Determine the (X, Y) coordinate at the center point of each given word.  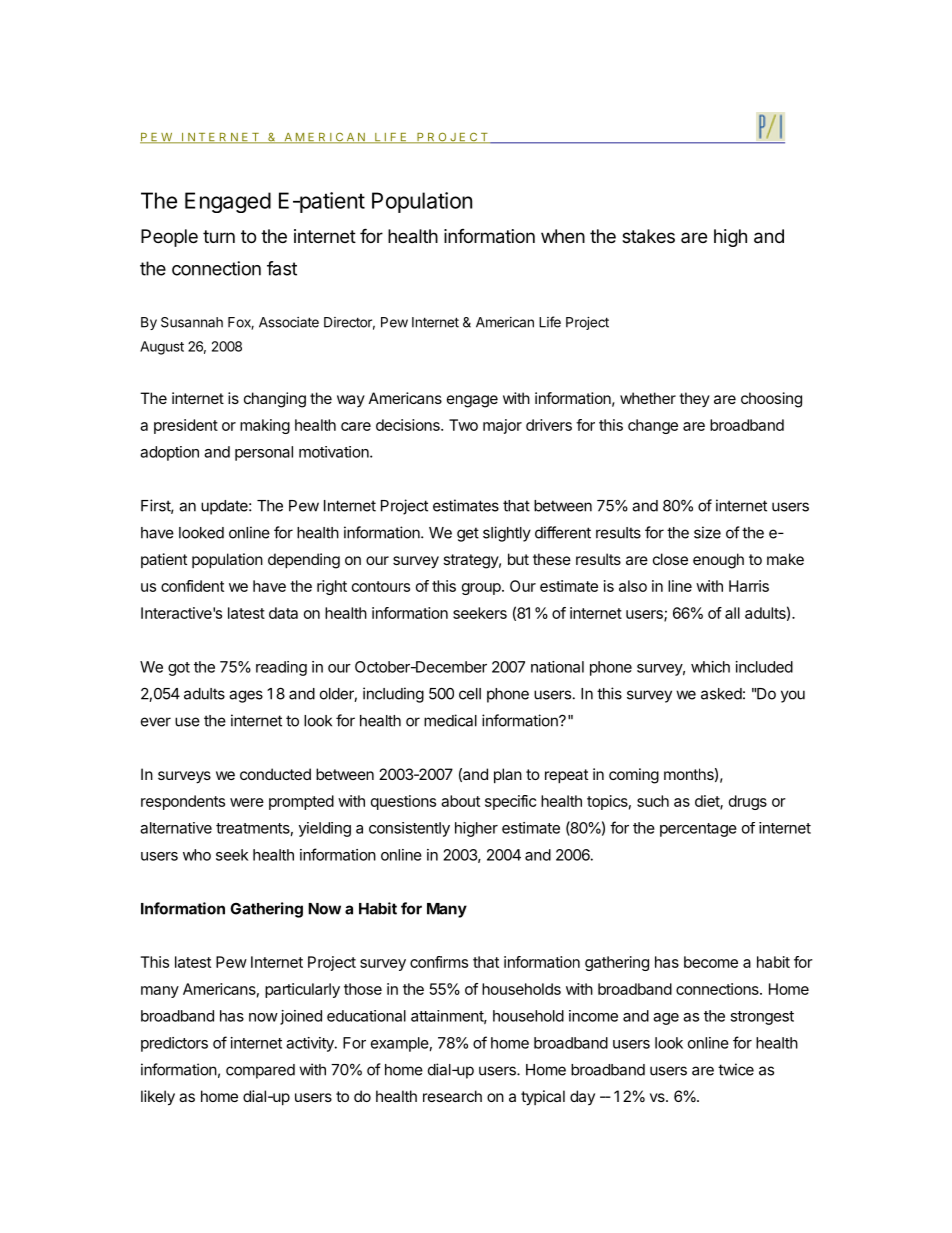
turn (219, 236)
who (197, 855)
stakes (648, 236)
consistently (409, 829)
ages (246, 696)
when (563, 236)
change (653, 426)
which (710, 667)
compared (260, 1071)
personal (264, 453)
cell (470, 694)
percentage (698, 830)
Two (463, 425)
